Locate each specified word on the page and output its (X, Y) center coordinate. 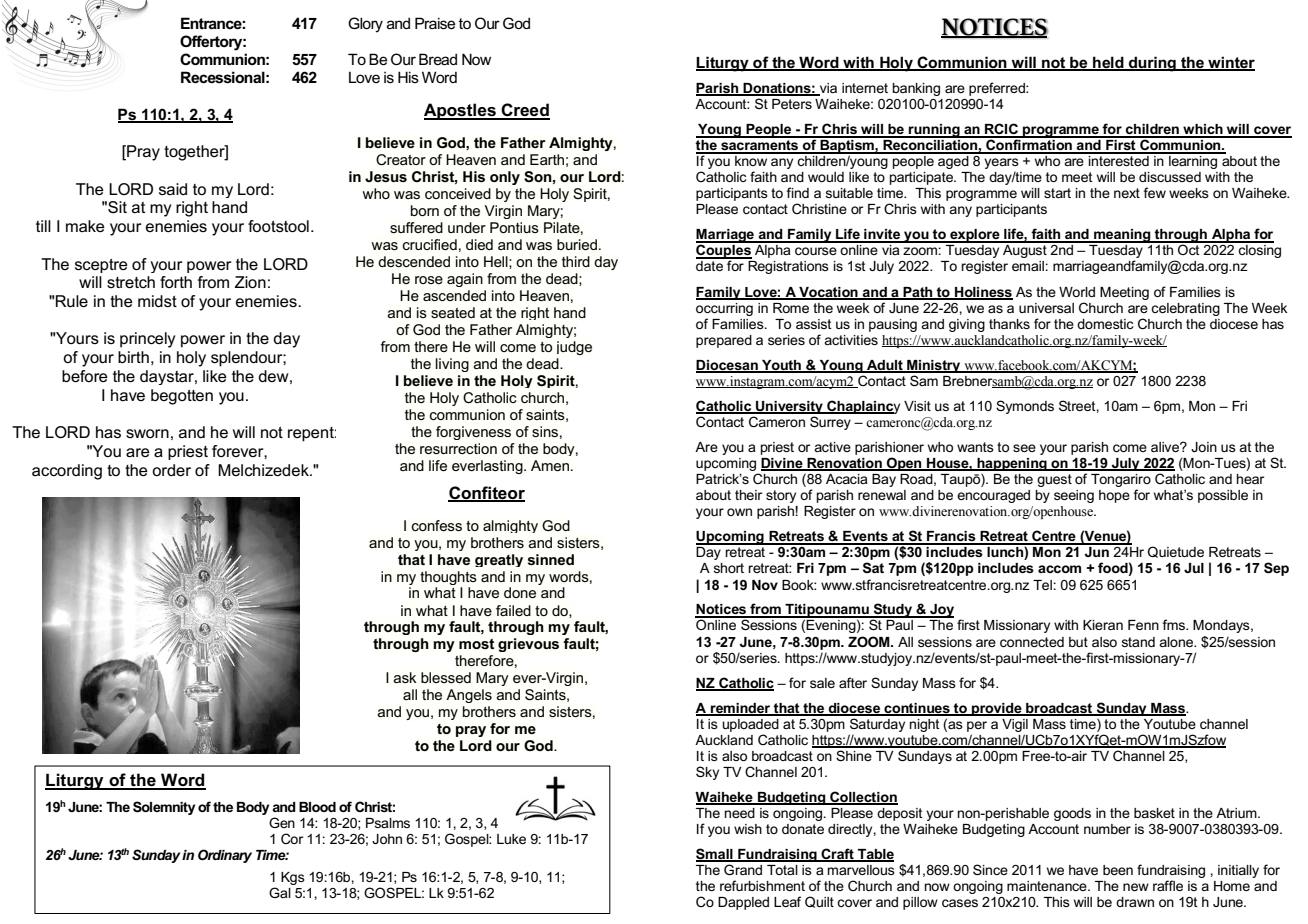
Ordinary (225, 856)
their (748, 495)
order (171, 470)
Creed (525, 111)
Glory (365, 25)
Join (1204, 447)
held (1108, 63)
